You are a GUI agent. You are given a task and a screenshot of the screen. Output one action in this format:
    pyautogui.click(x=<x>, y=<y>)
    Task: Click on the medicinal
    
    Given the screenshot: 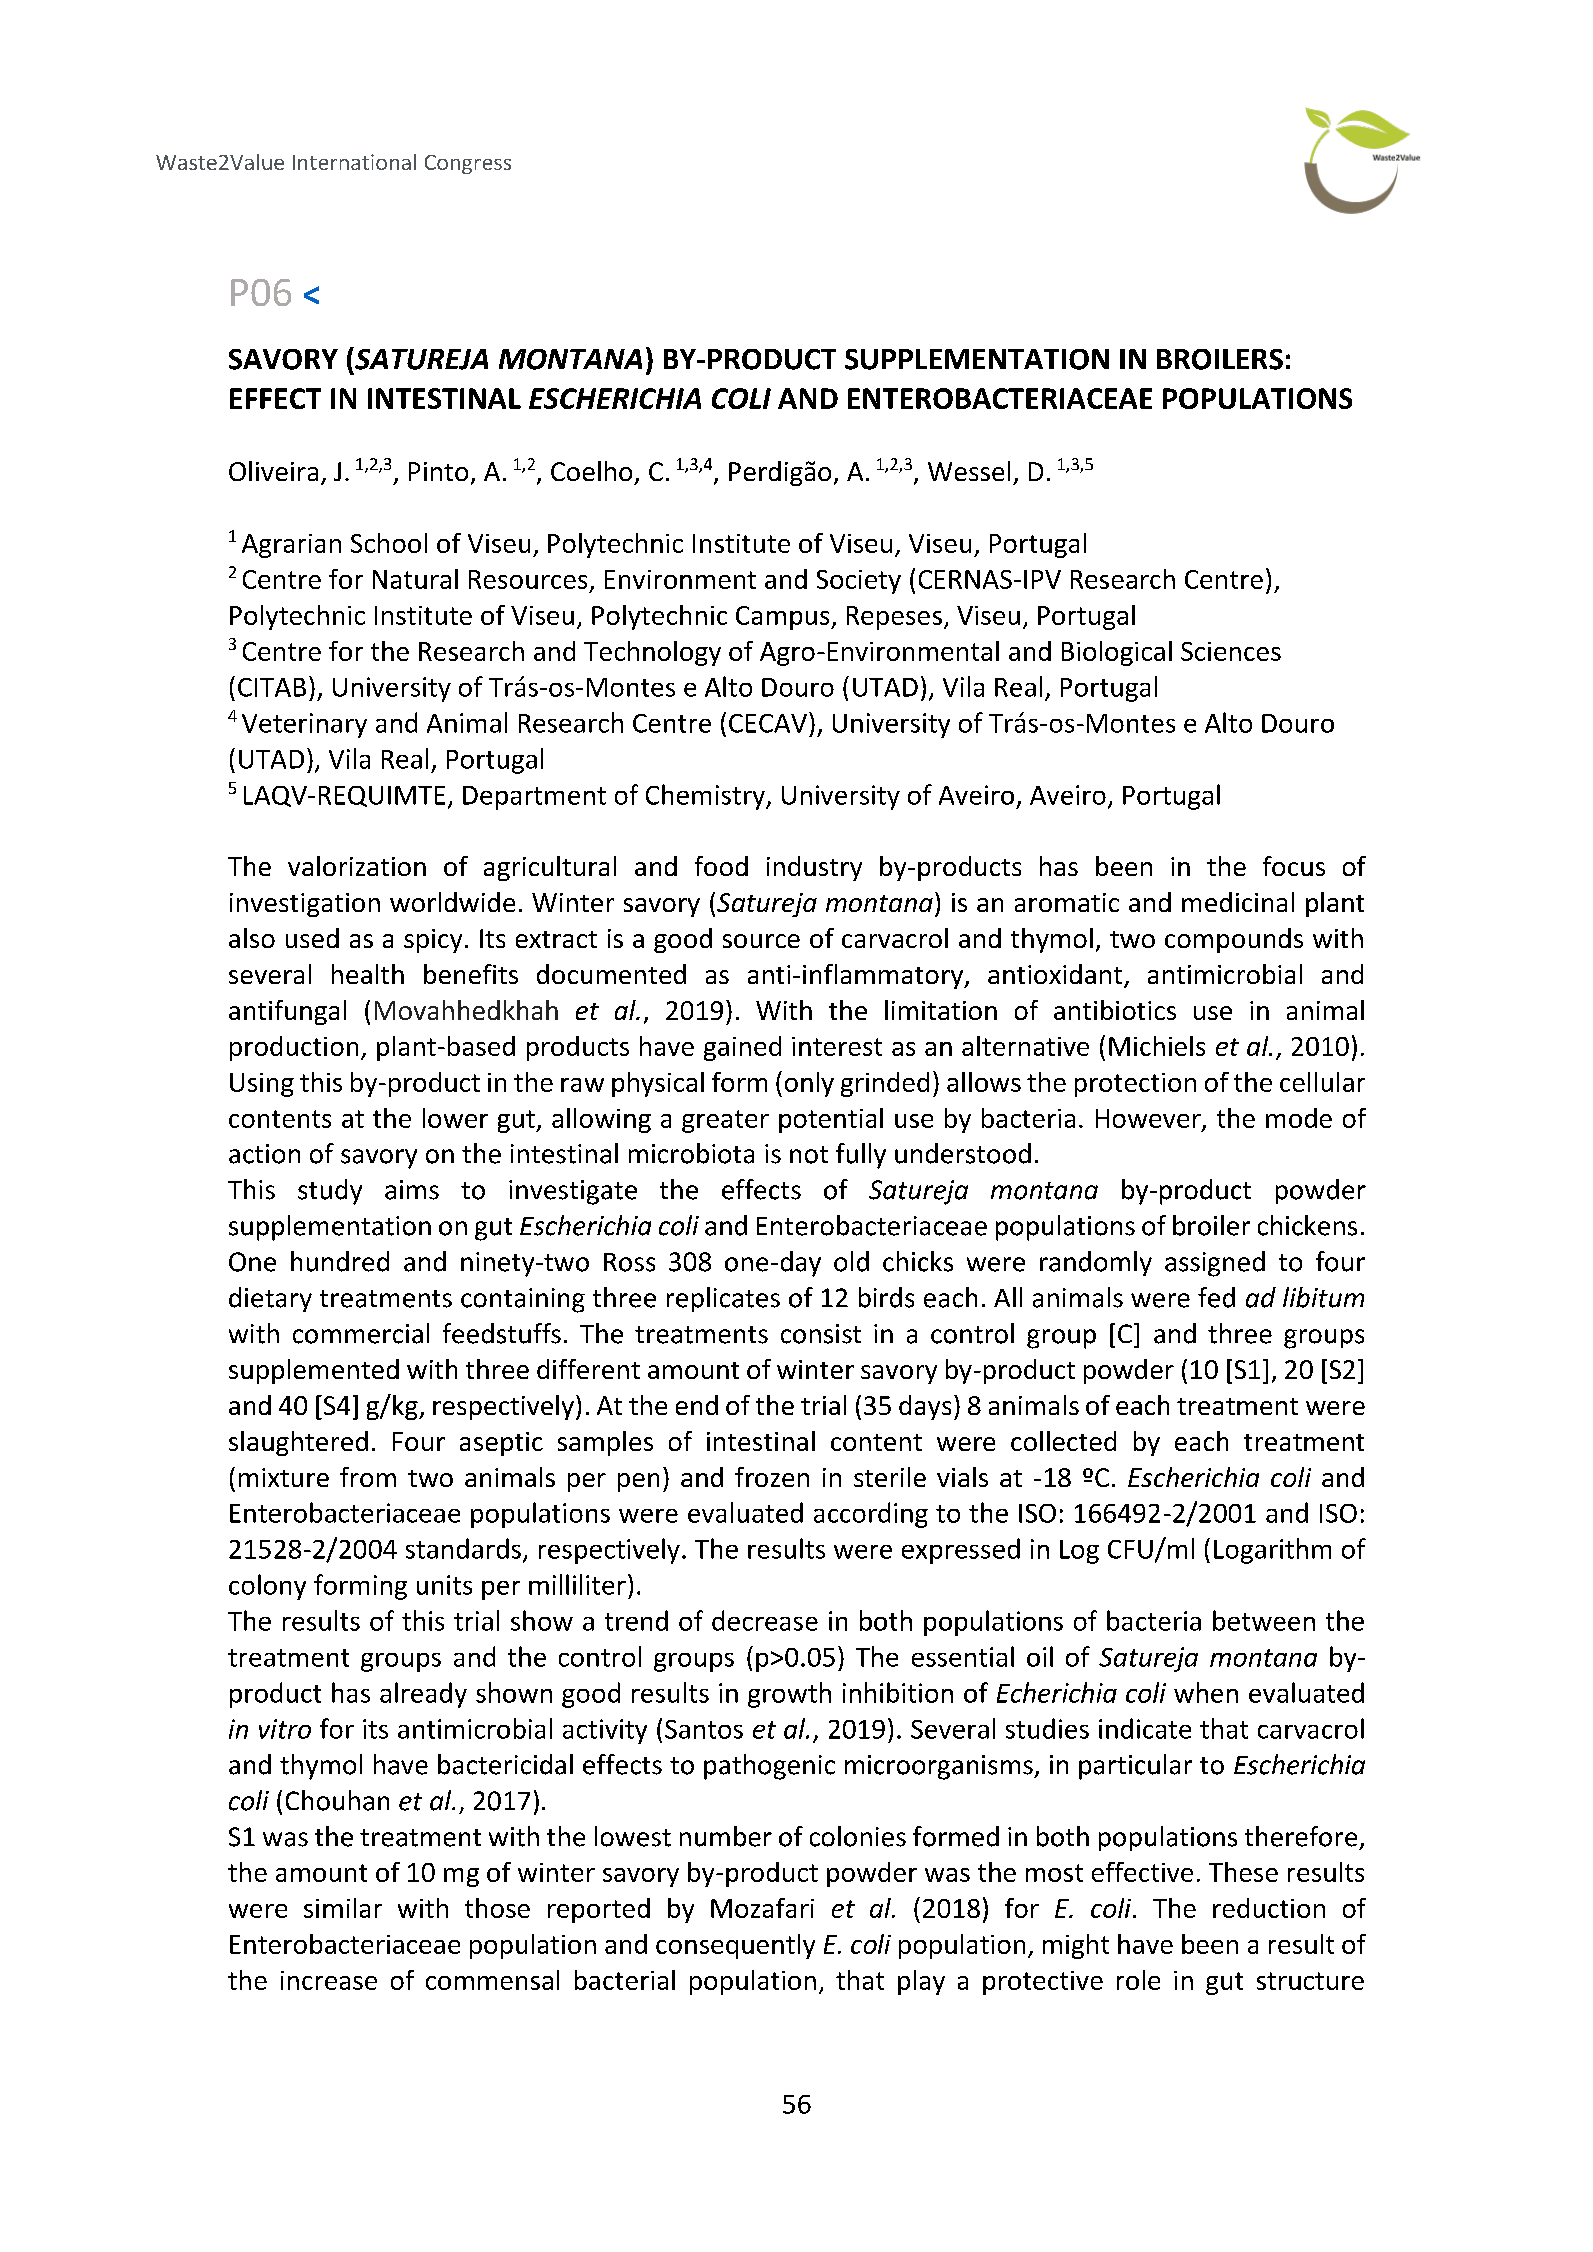 What is the action you would take?
    pyautogui.click(x=1238, y=902)
